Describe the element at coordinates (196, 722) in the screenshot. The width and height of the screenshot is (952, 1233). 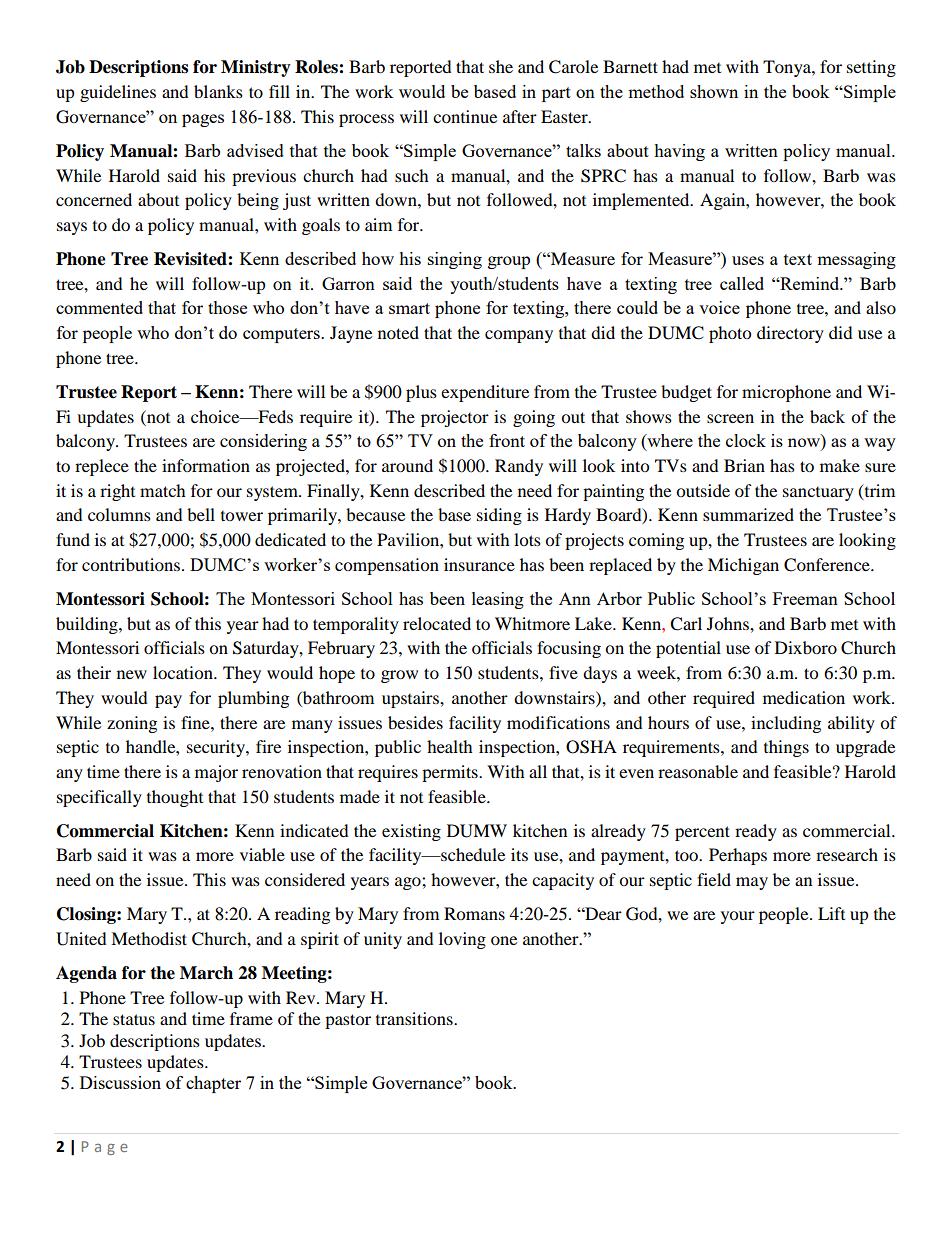
I see `fine` at that location.
